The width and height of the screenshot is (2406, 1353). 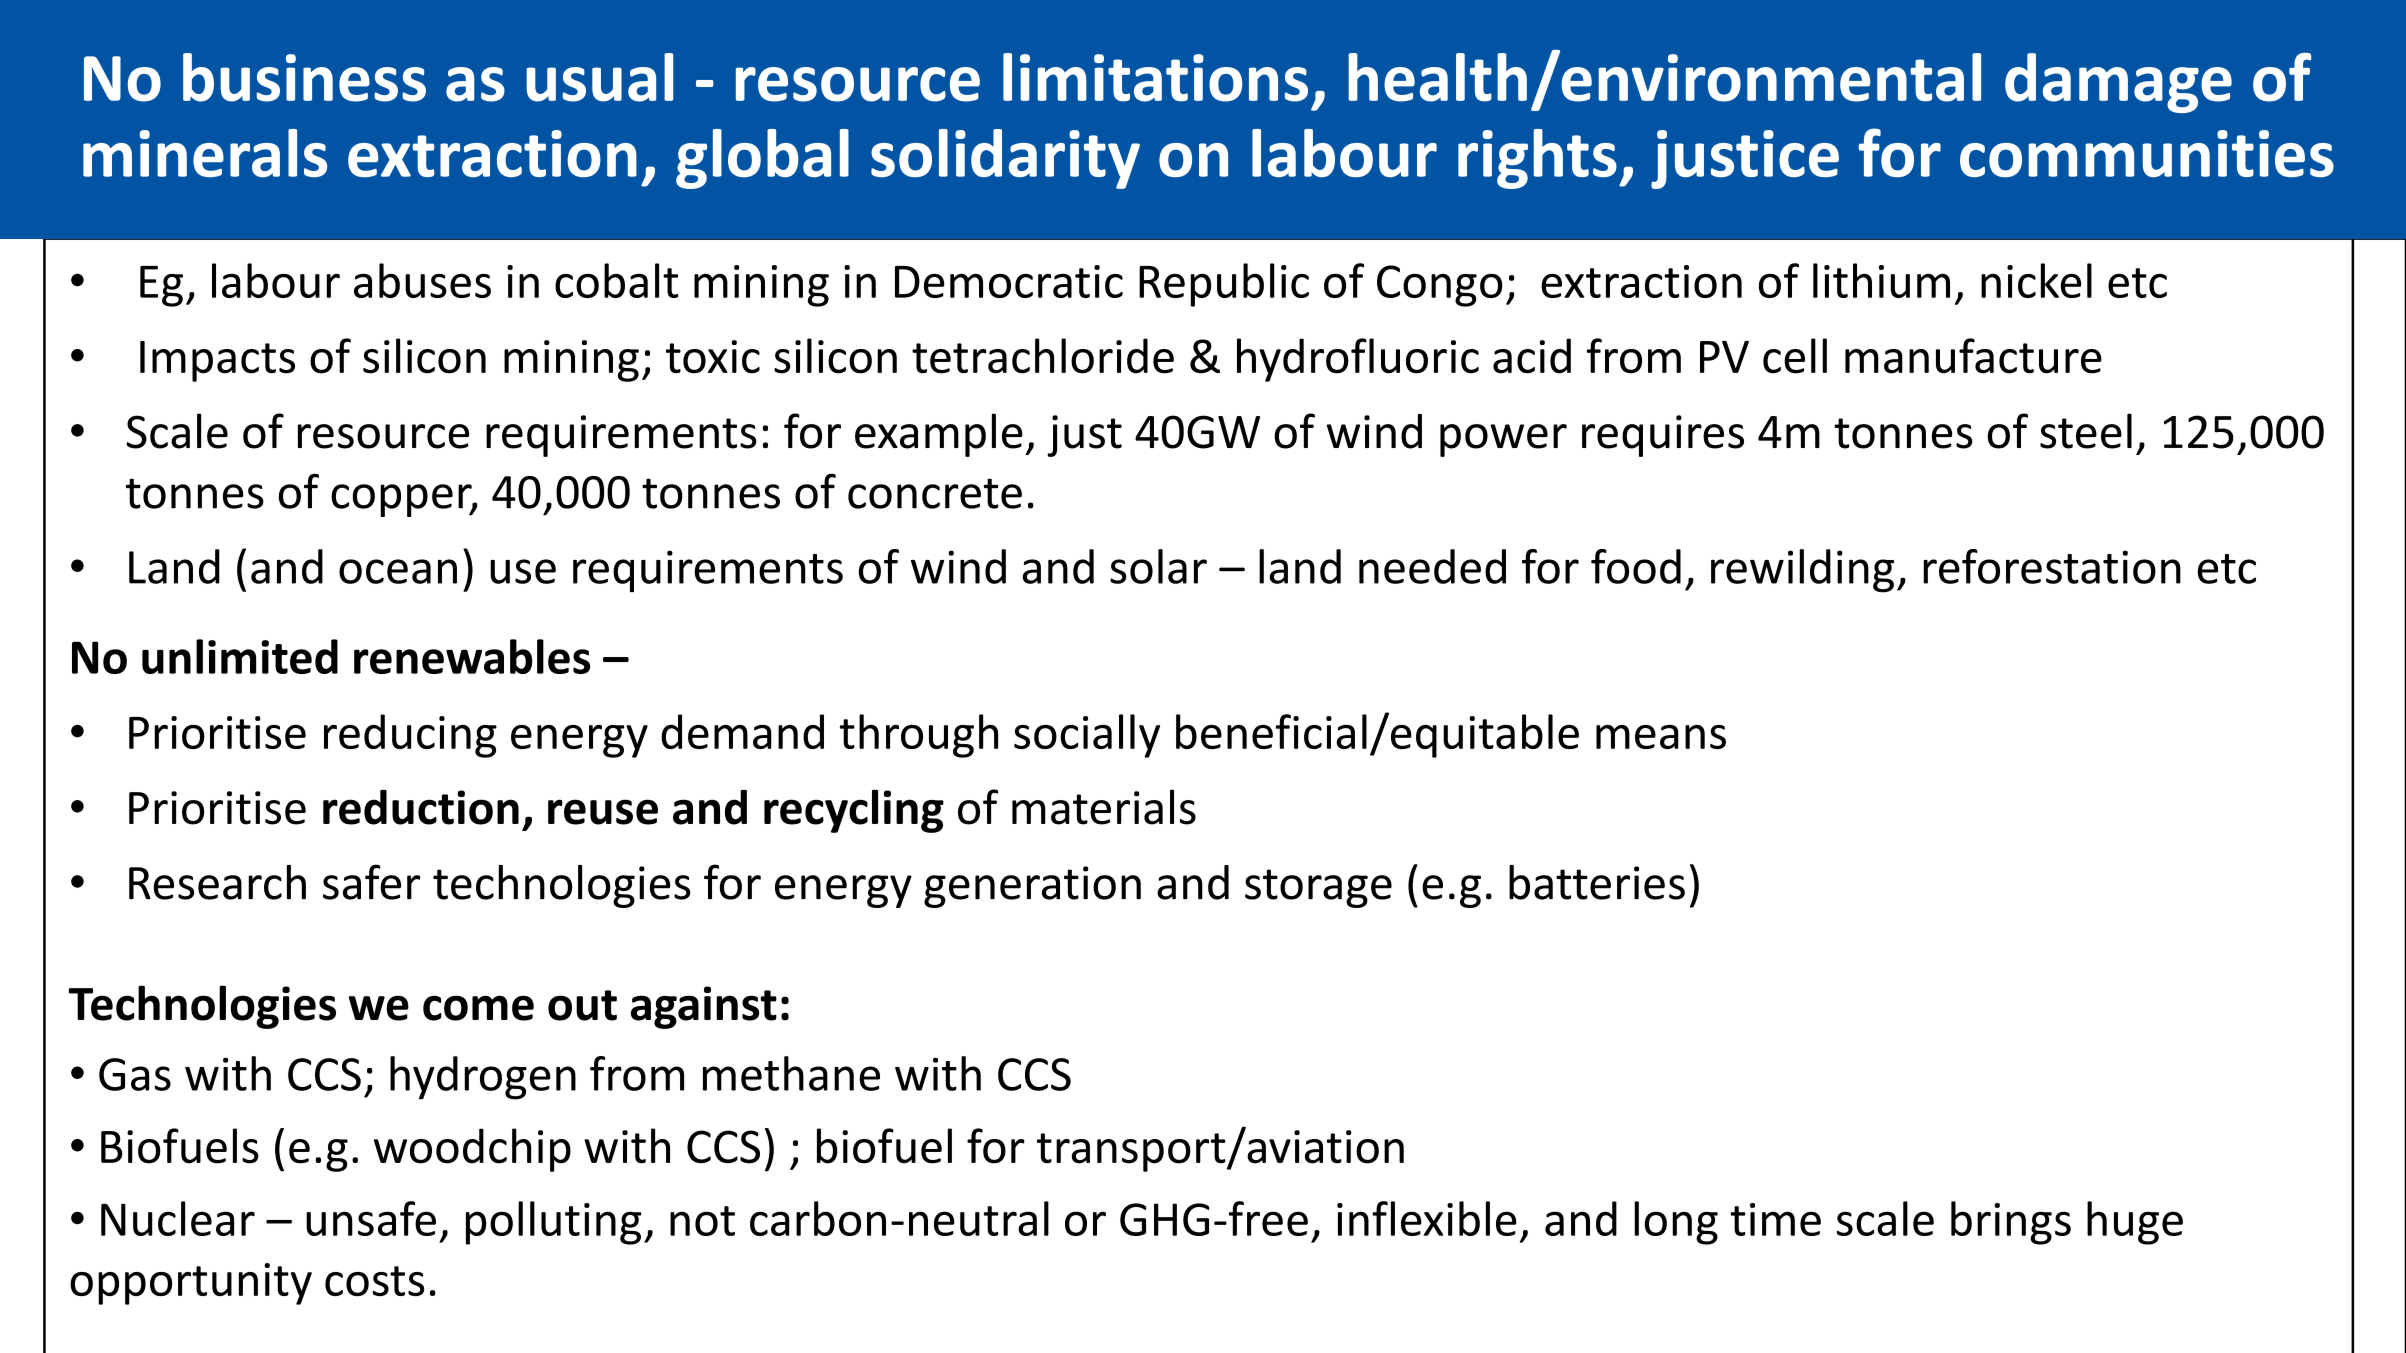 I want to click on brings, so click(x=2011, y=1223).
